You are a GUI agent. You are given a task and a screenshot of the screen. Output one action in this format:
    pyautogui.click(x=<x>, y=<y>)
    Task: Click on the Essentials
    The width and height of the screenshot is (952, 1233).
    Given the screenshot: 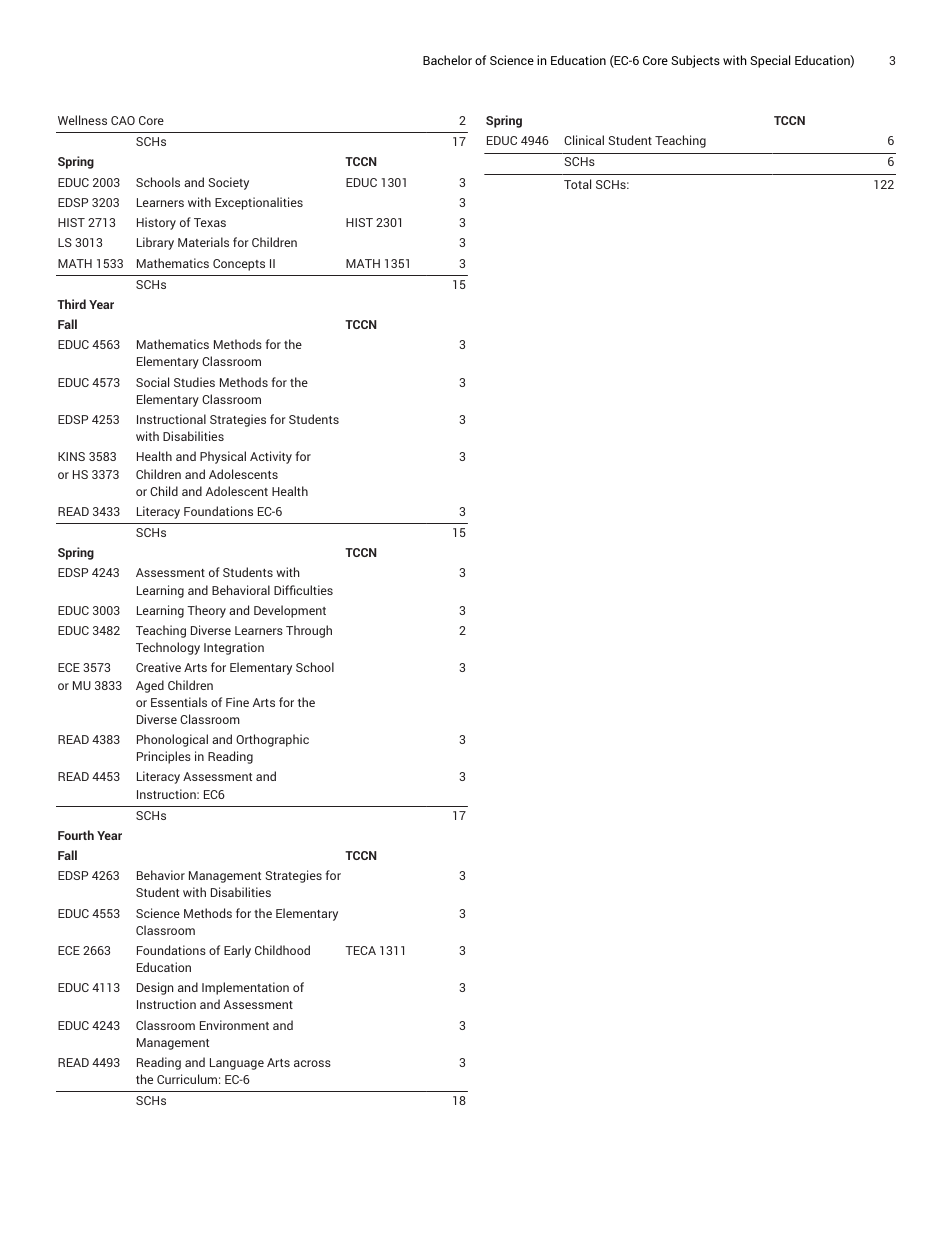 What is the action you would take?
    pyautogui.click(x=179, y=702)
